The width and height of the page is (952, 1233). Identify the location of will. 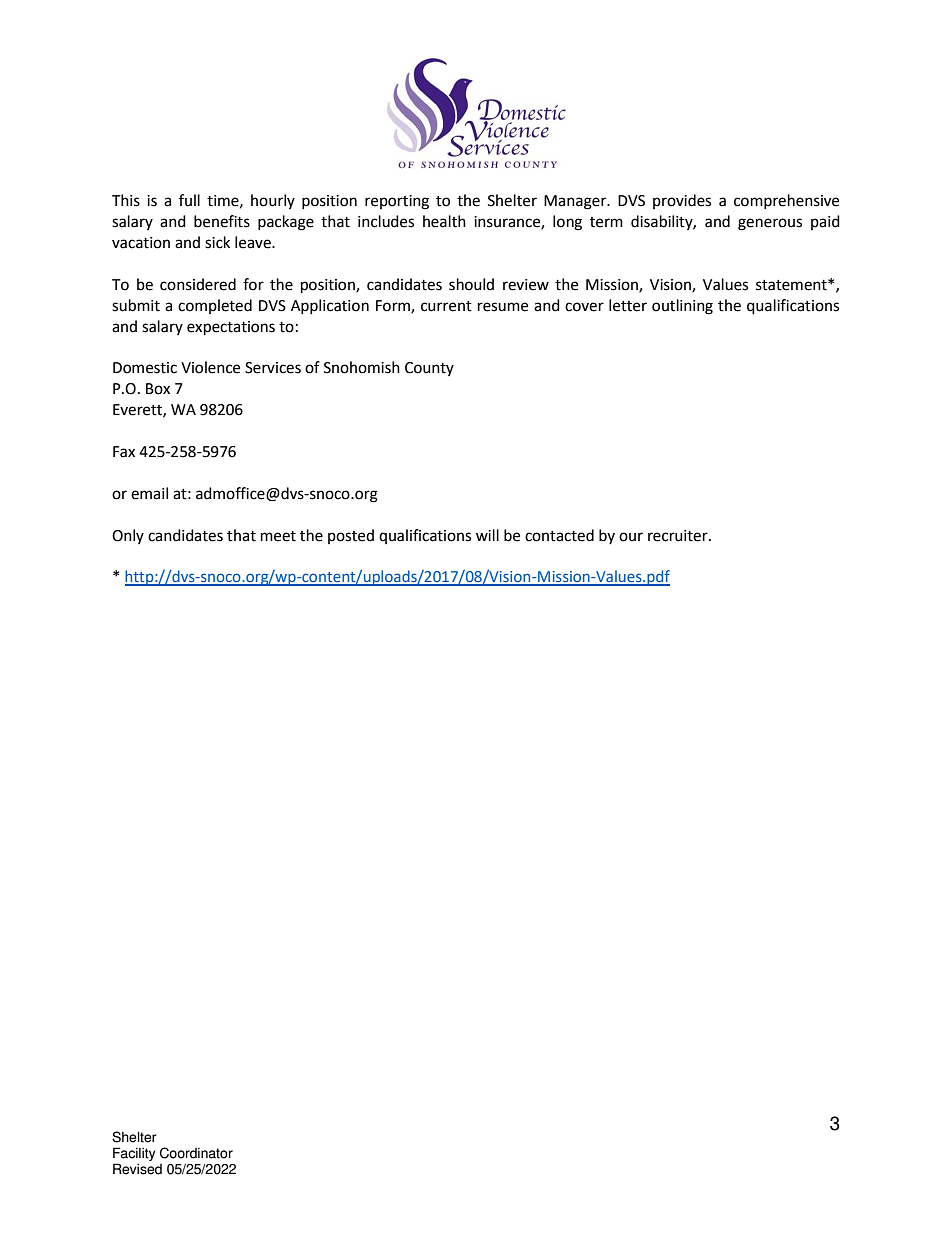
(487, 535).
